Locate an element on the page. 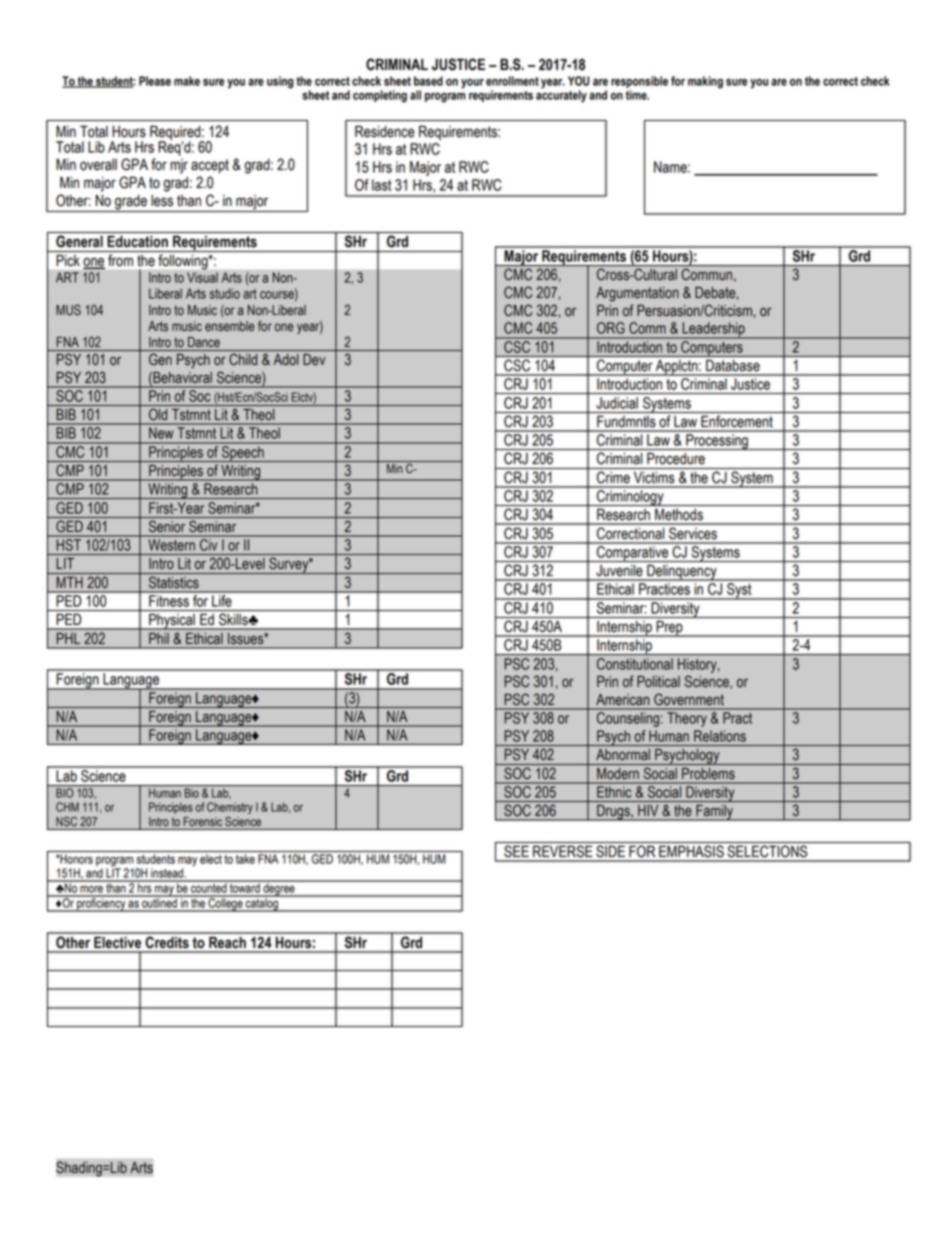 This image has height=1233, width=952. Political is located at coordinates (658, 682).
